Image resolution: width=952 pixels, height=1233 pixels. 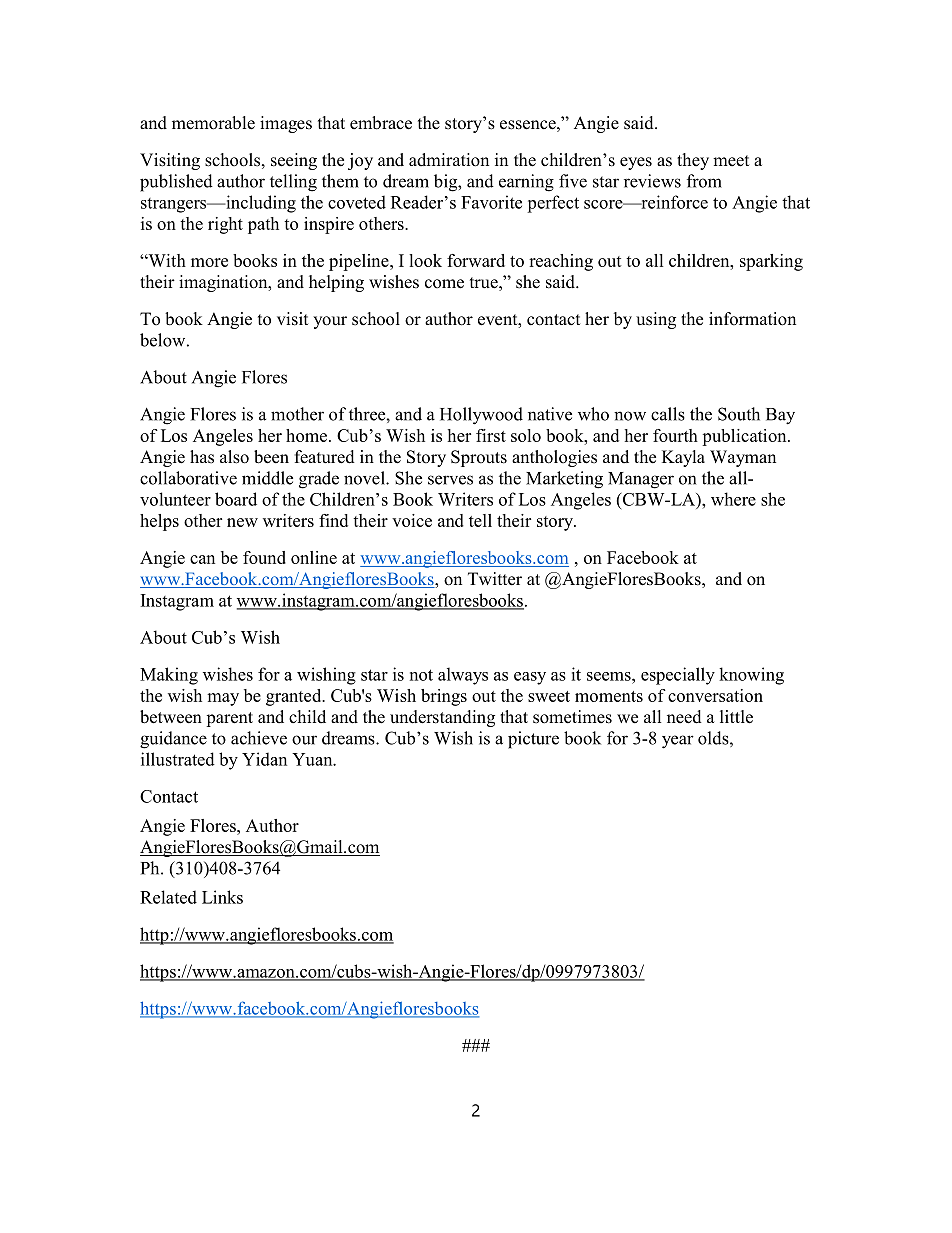 I want to click on Hollywood, so click(x=481, y=416).
